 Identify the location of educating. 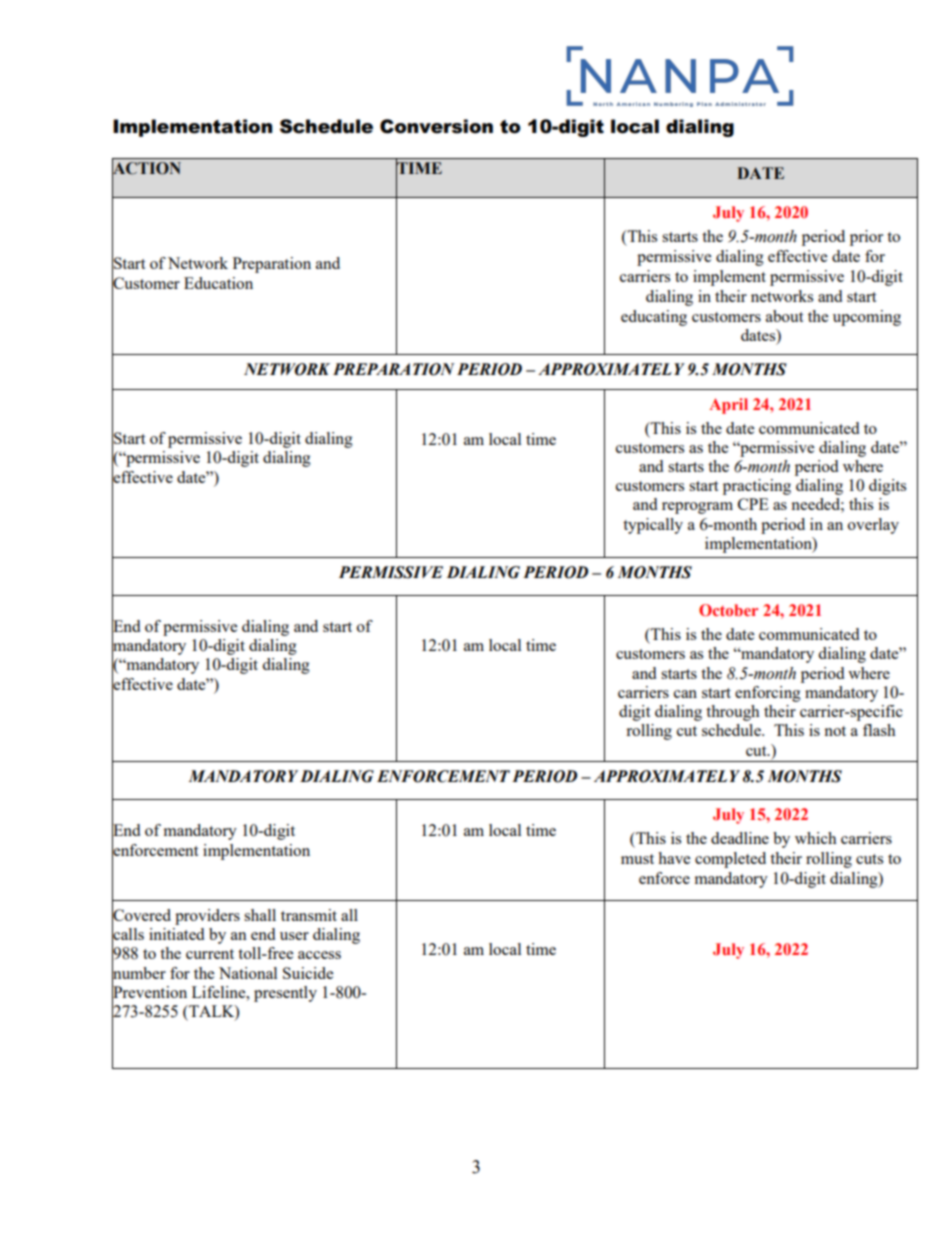
(654, 318).
